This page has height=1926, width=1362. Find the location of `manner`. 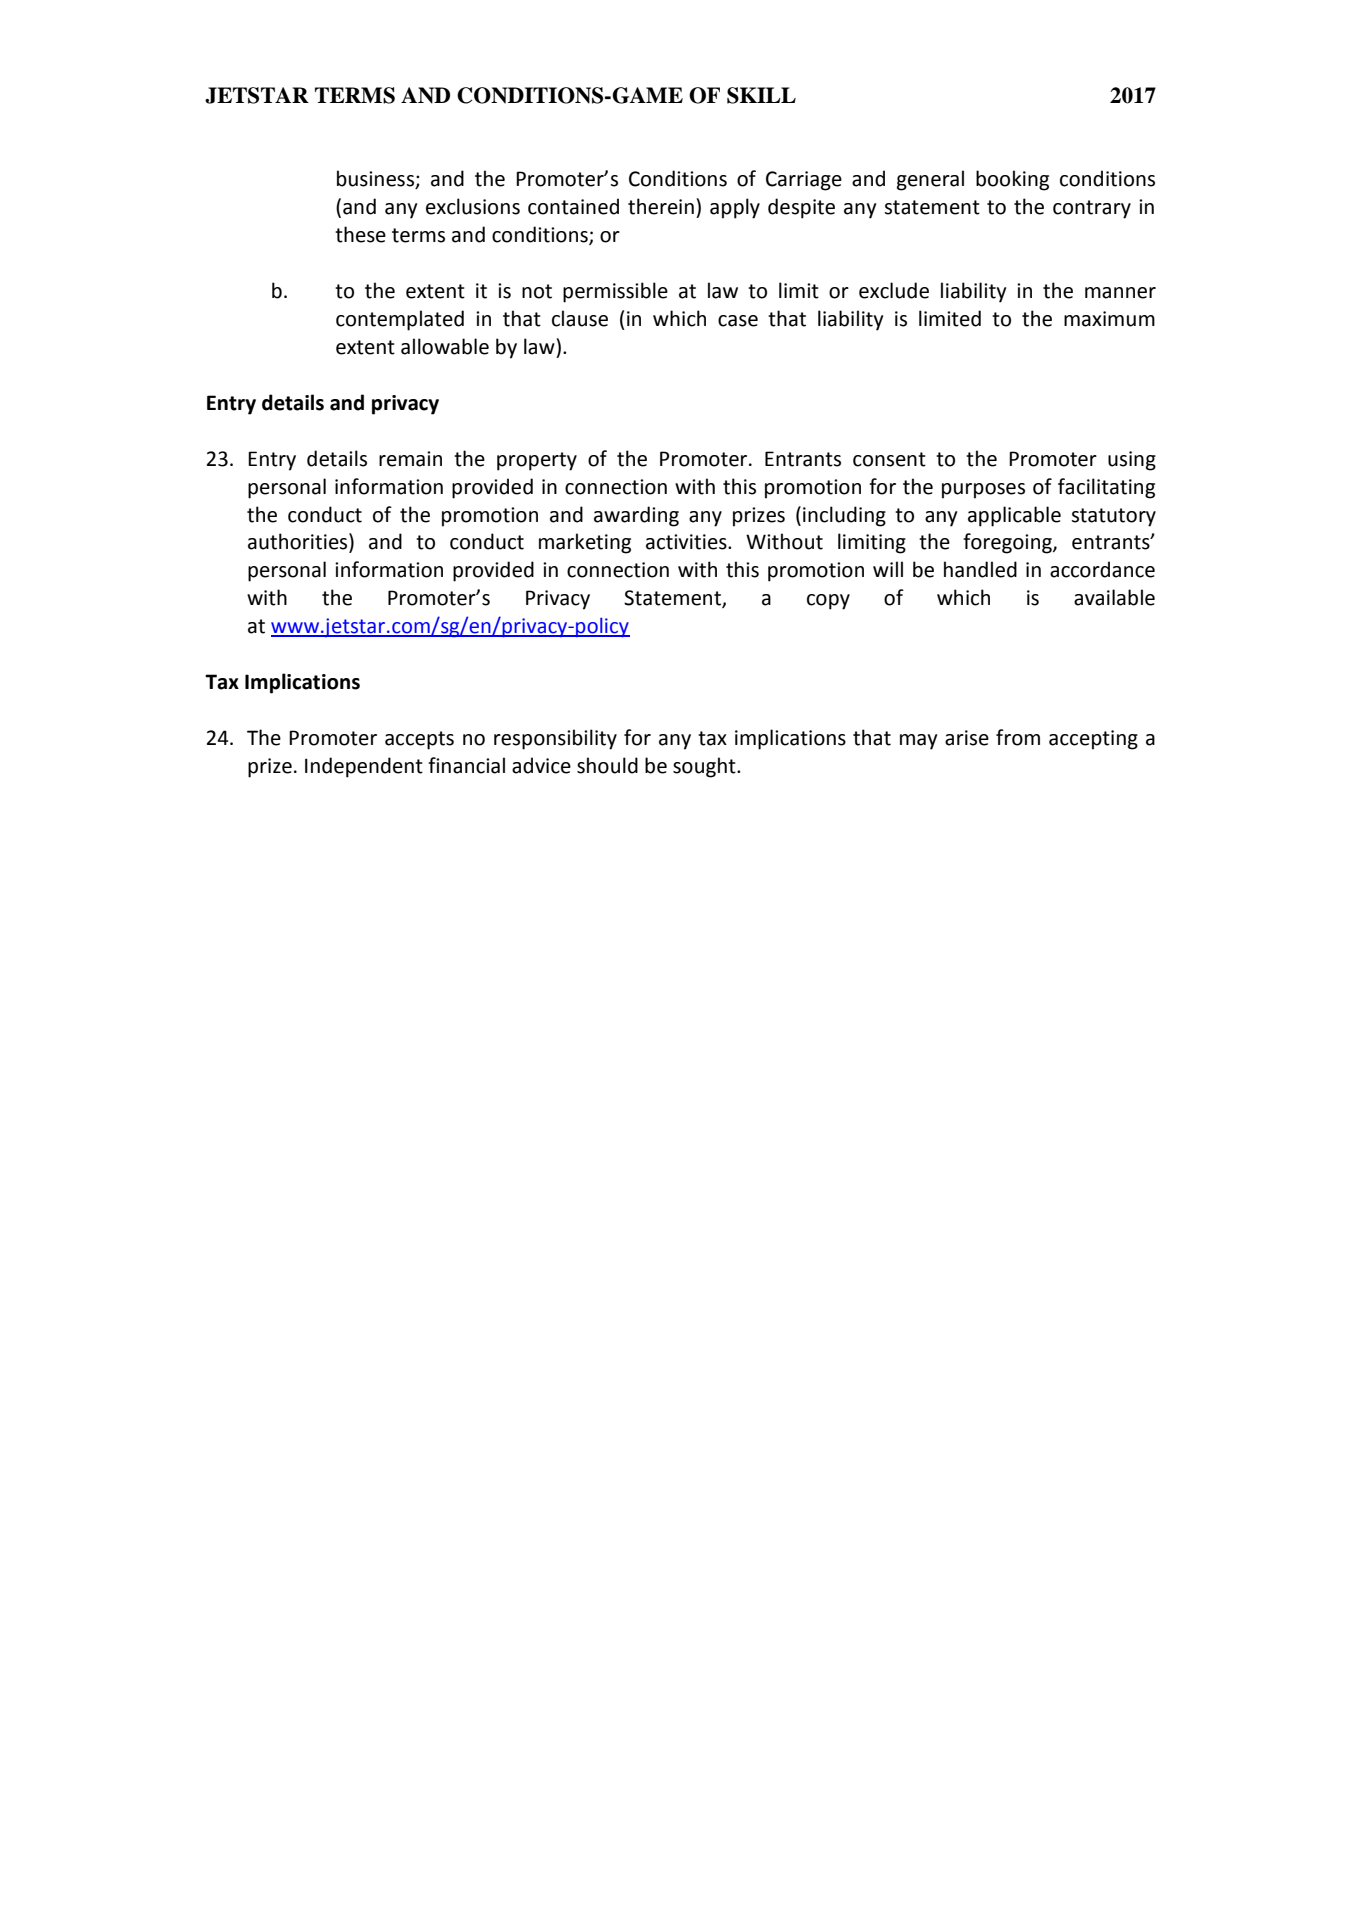

manner is located at coordinates (1120, 293).
